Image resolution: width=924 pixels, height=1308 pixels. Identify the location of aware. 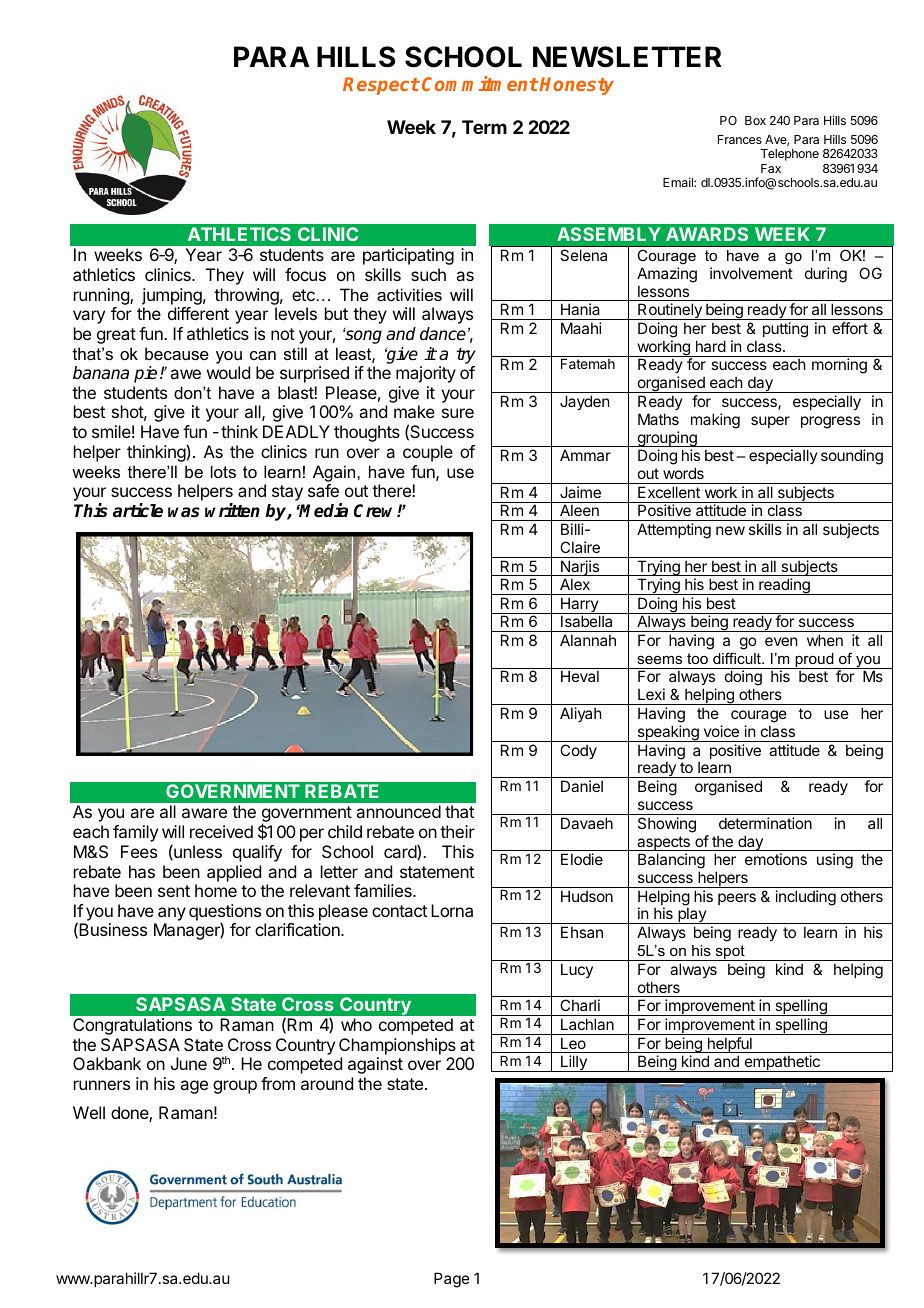
(204, 813).
